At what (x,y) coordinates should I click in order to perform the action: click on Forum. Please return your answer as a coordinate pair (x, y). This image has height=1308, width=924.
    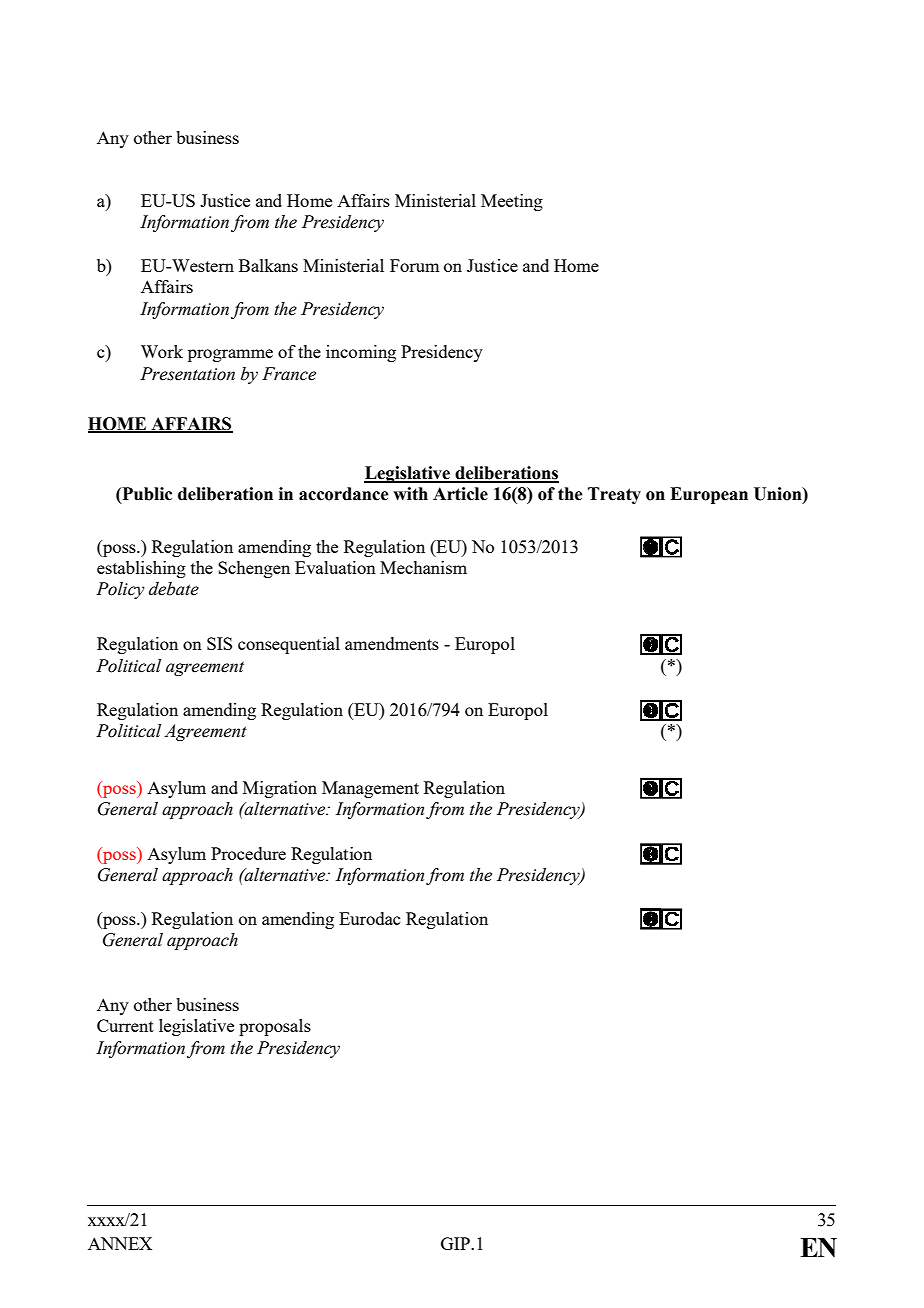
    Looking at the image, I should click on (414, 265).
